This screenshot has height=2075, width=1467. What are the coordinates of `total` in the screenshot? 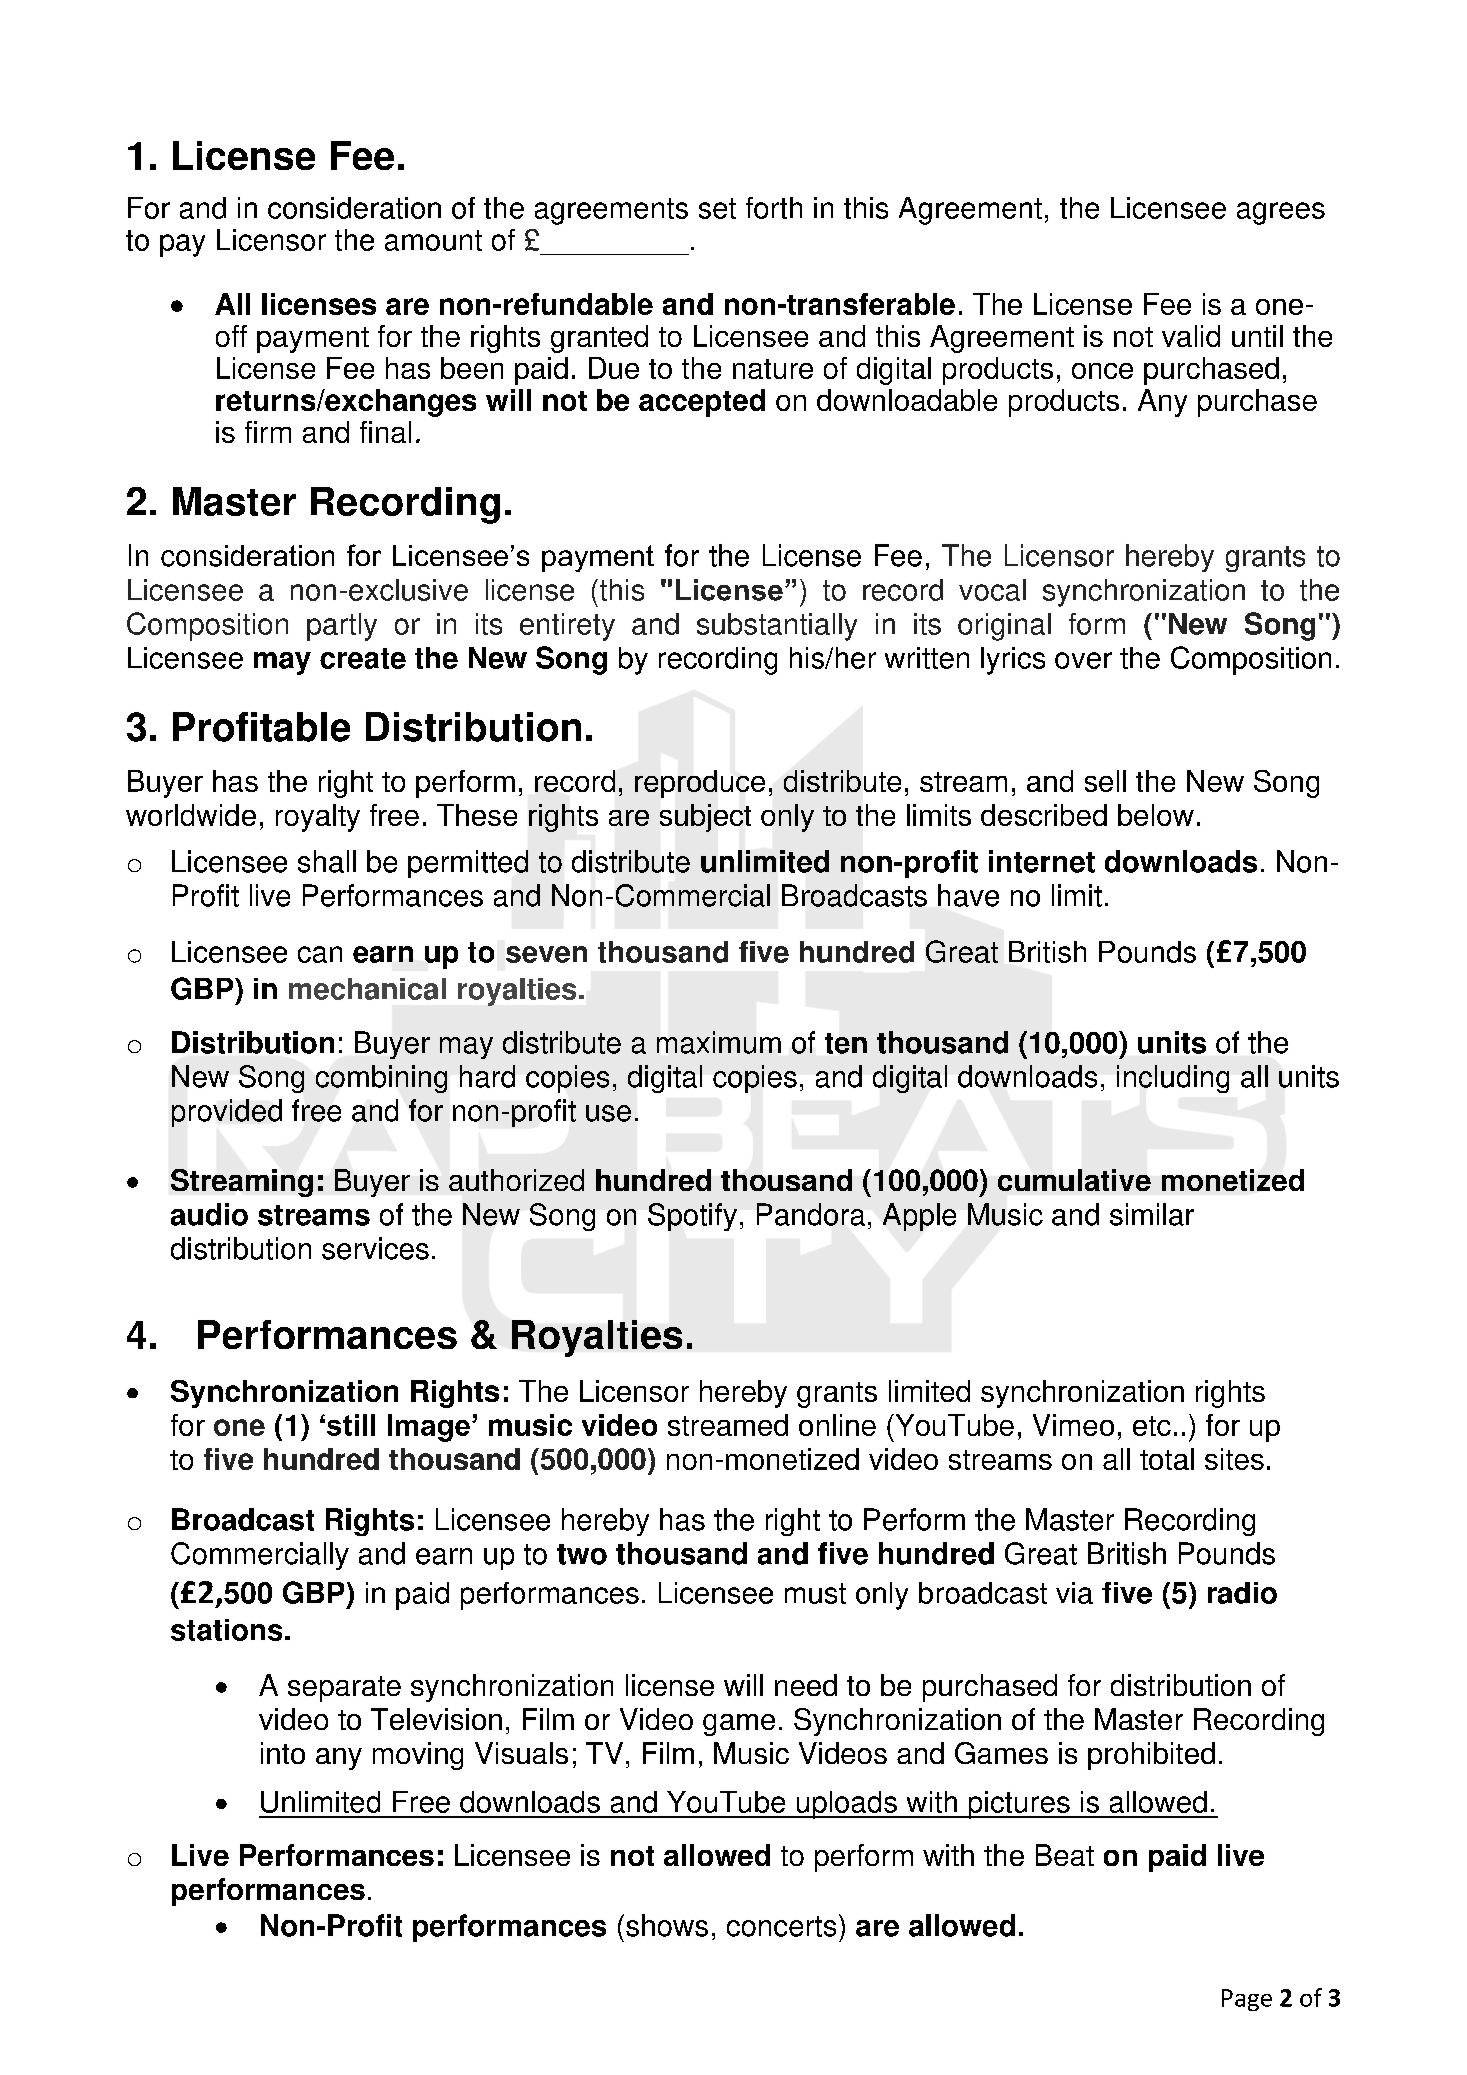 It's located at (1167, 1459).
